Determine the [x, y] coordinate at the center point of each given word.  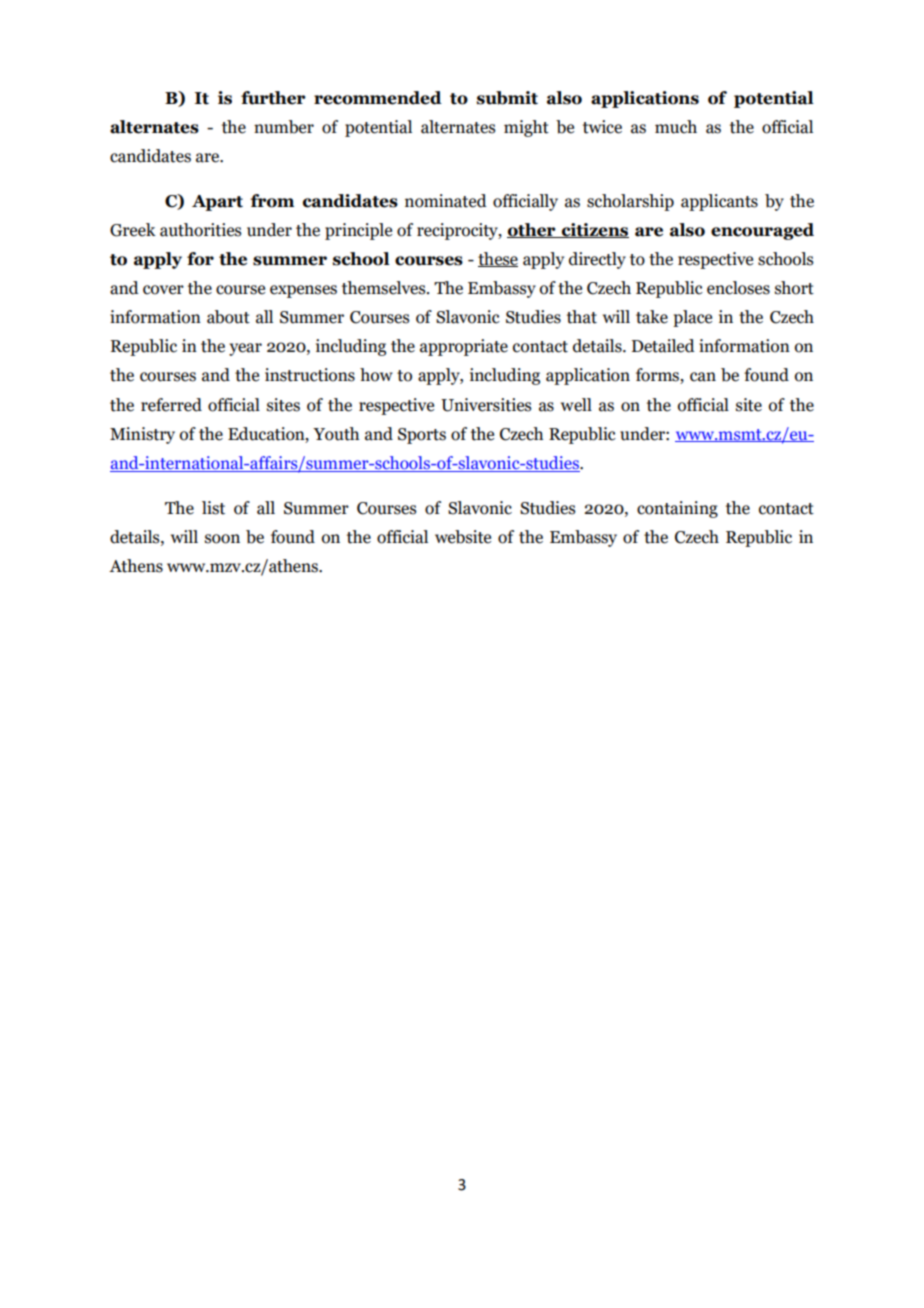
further [273, 98]
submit [507, 98]
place [692, 318]
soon [222, 539]
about [228, 317]
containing [677, 509]
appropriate [464, 347]
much [676, 127]
